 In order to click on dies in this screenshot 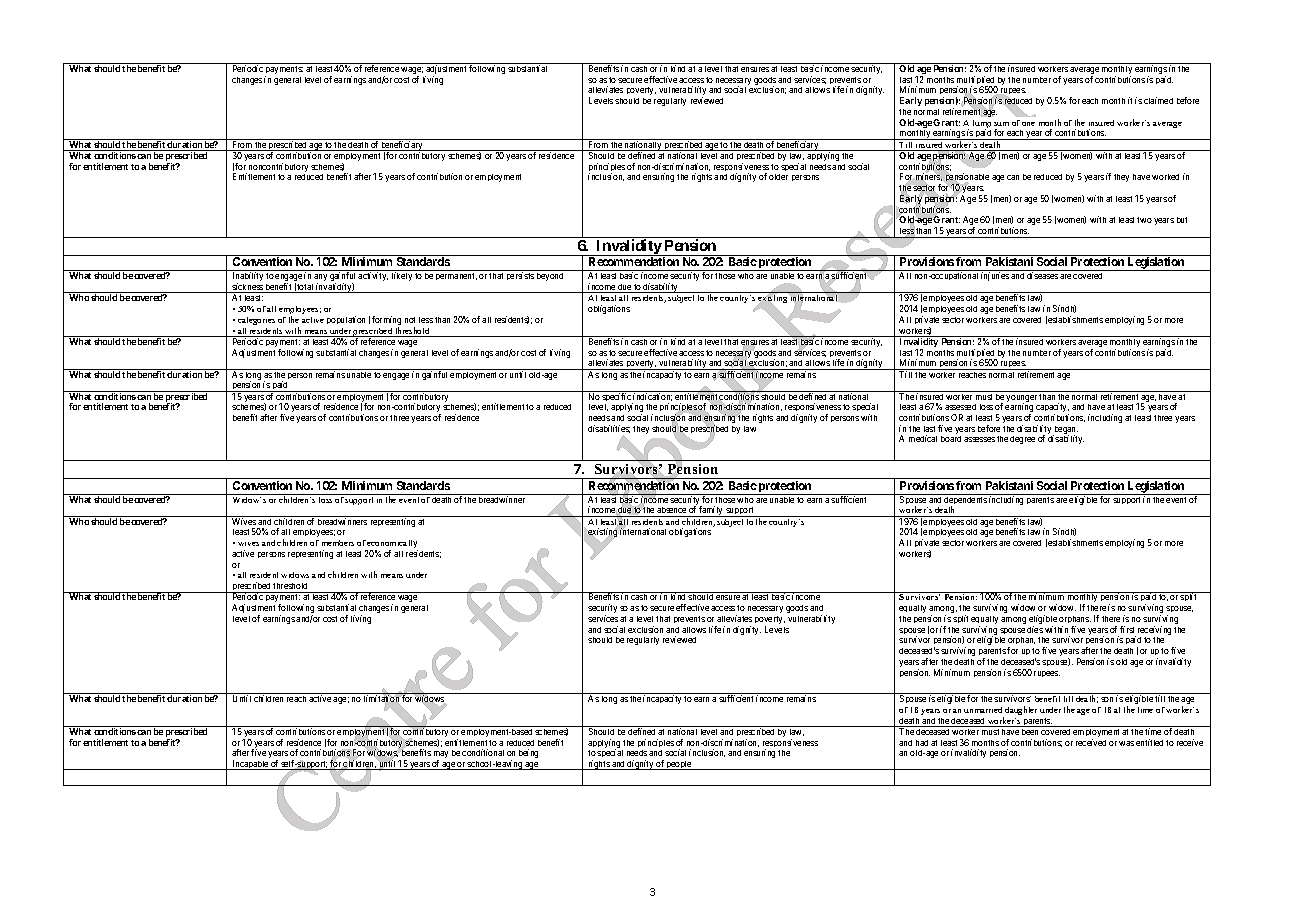, I will do `click(1035, 629)`.
